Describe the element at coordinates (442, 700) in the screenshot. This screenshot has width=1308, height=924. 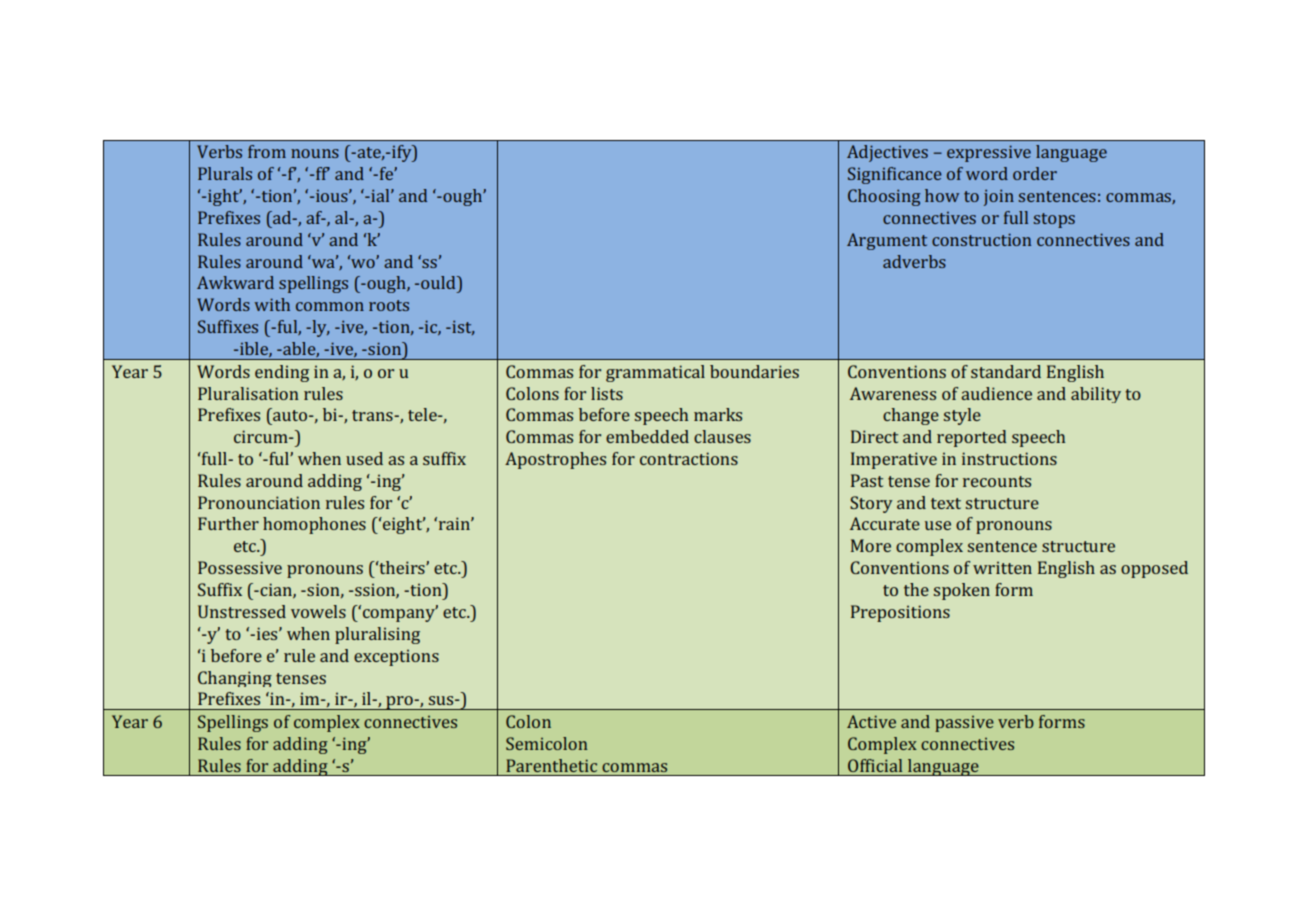
I see `sus` at that location.
